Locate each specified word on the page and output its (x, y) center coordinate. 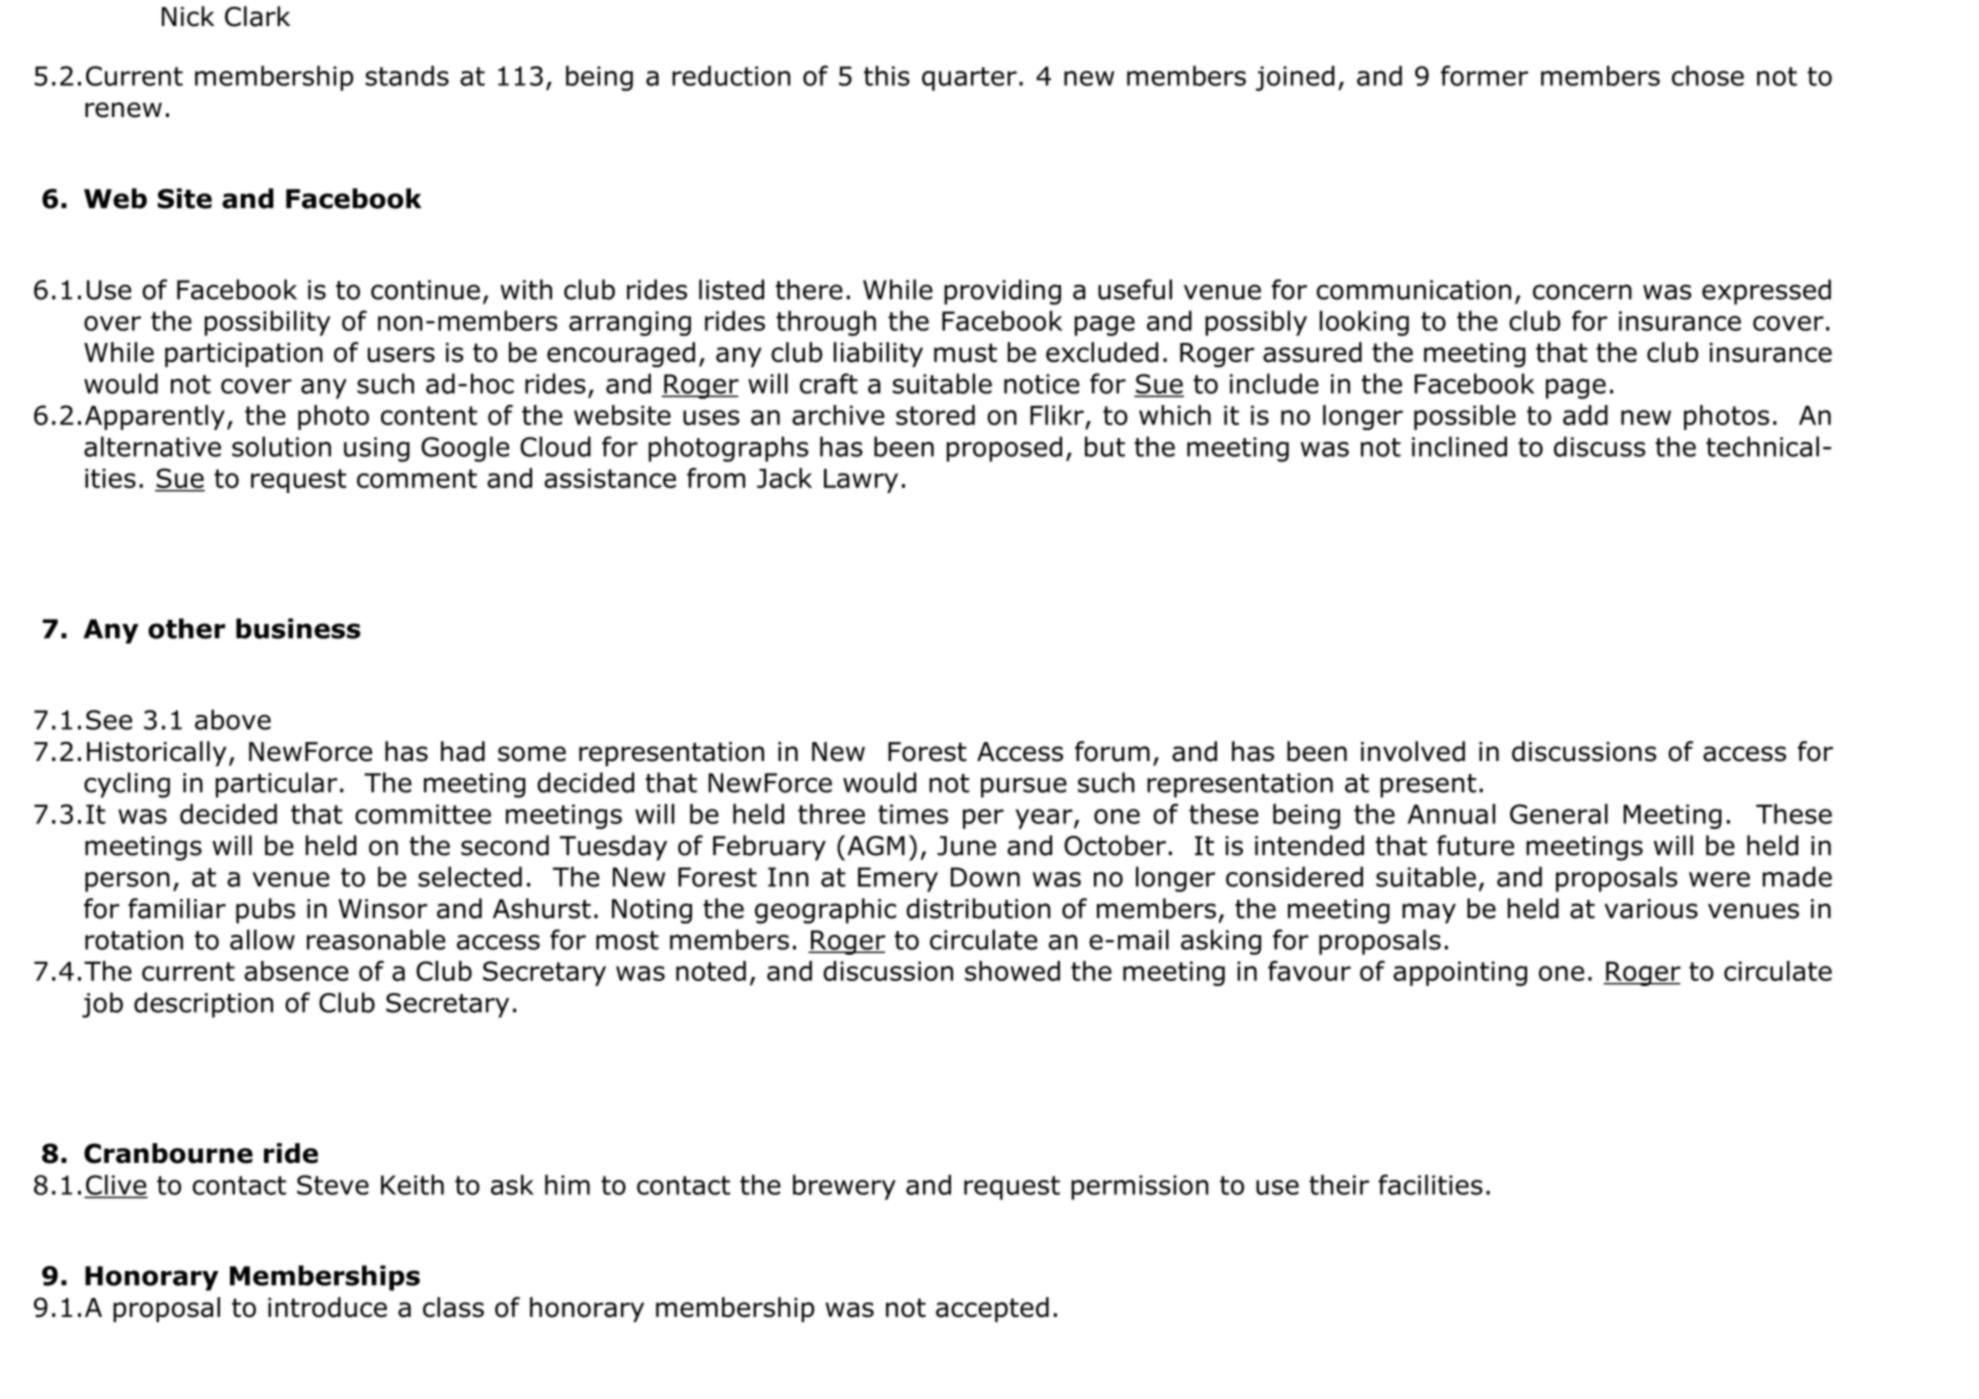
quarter (969, 79)
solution (281, 446)
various (1651, 909)
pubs (265, 911)
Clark (257, 16)
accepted (992, 1309)
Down (985, 877)
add (1585, 415)
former (1484, 75)
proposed (1004, 449)
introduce (327, 1307)
